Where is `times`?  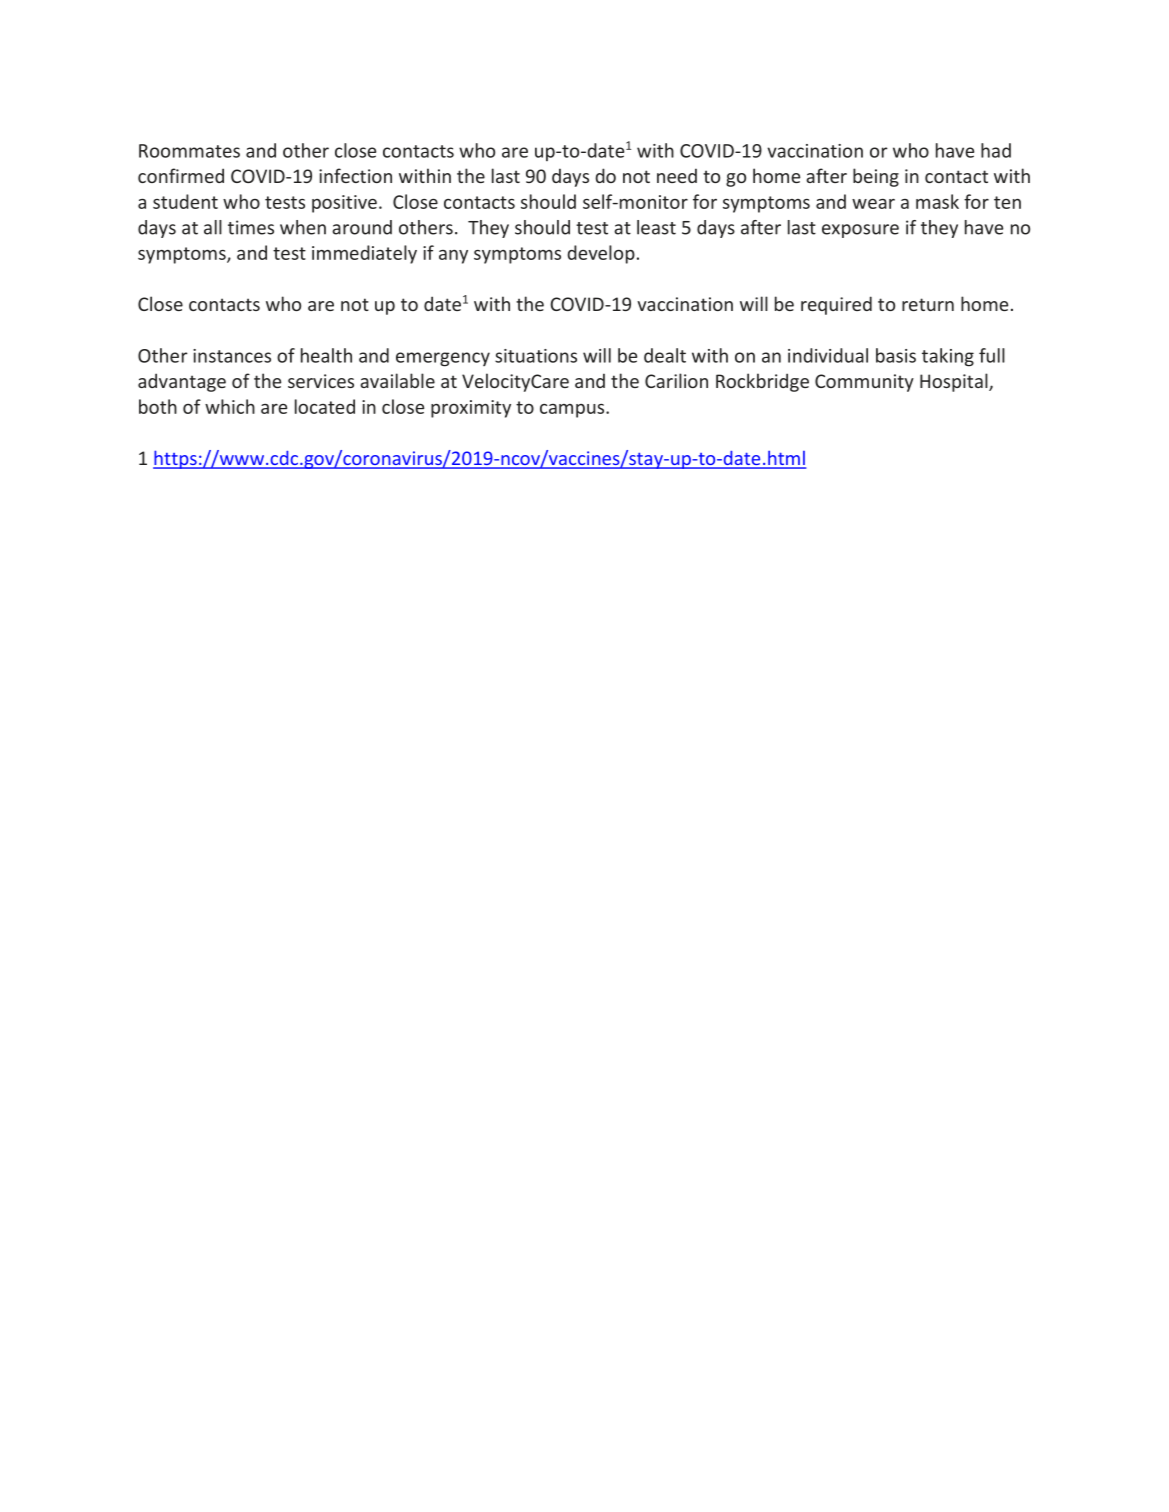 times is located at coordinates (251, 227).
